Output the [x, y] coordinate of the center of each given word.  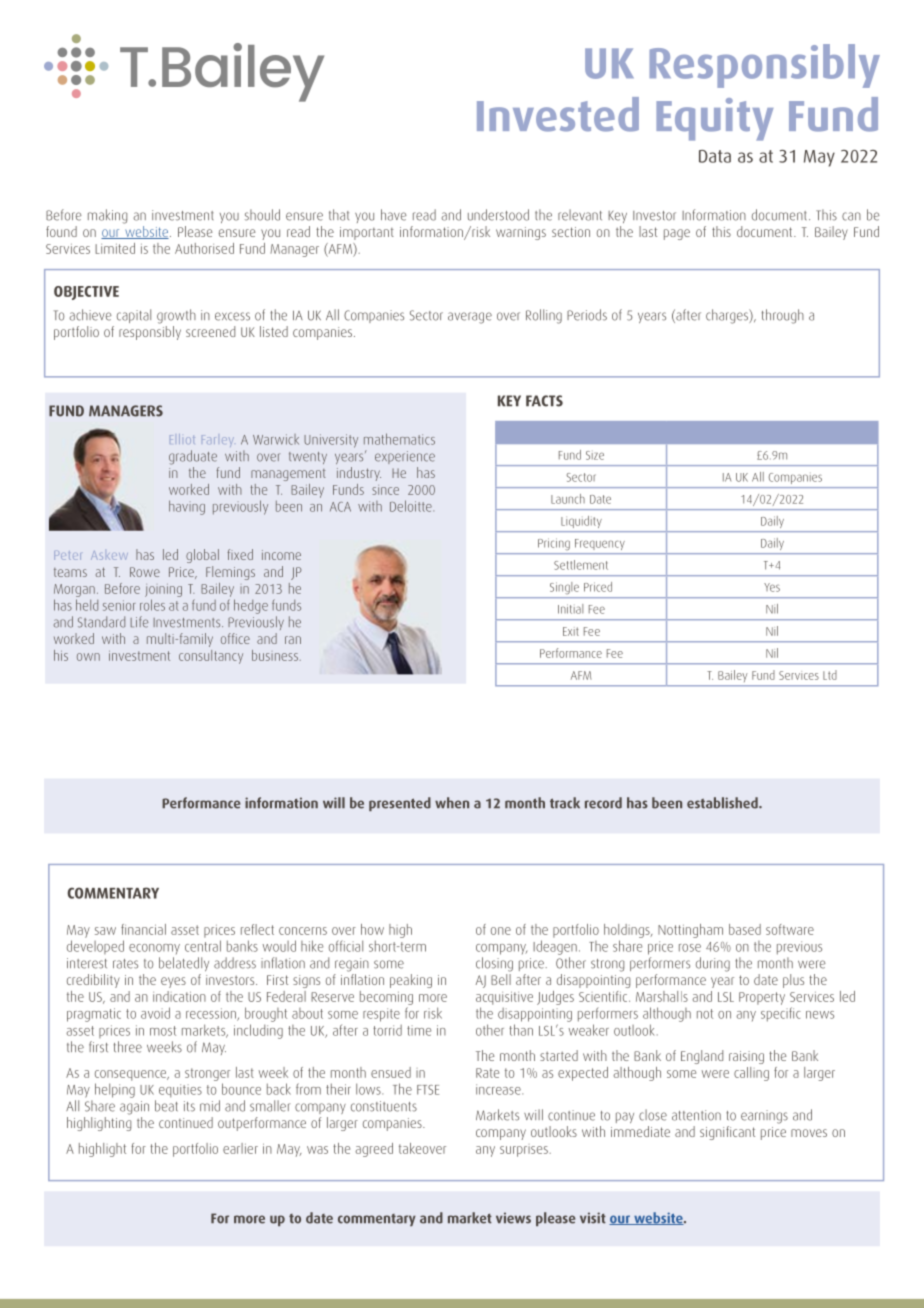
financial [143, 929]
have [394, 215]
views [513, 1218]
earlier [240, 1148]
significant [727, 1133]
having [187, 507]
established [723, 803]
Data [715, 156]
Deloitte [412, 506]
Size [595, 455]
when [452, 803]
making [107, 216]
